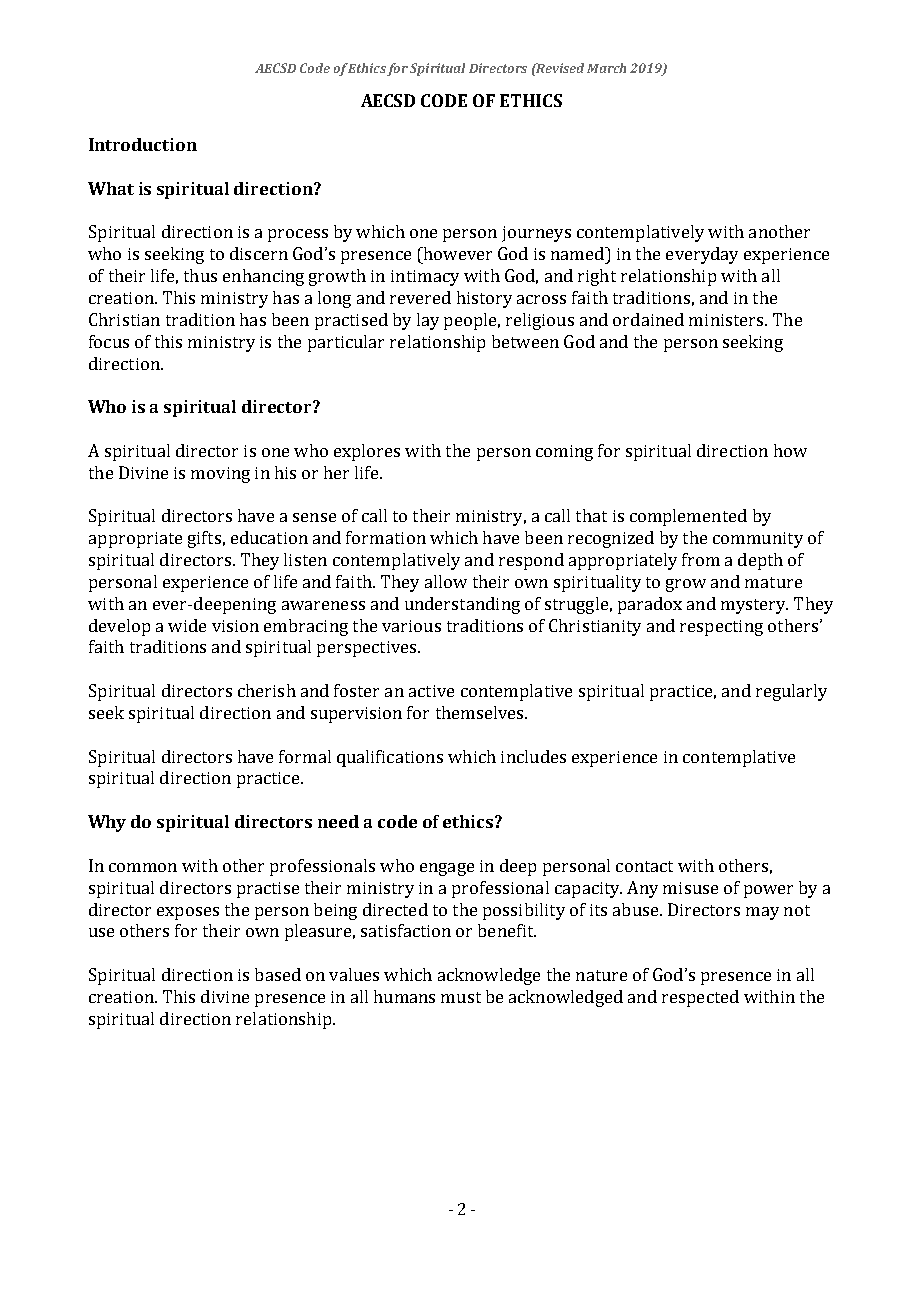 The image size is (924, 1308). I want to click on gifts, so click(204, 539).
